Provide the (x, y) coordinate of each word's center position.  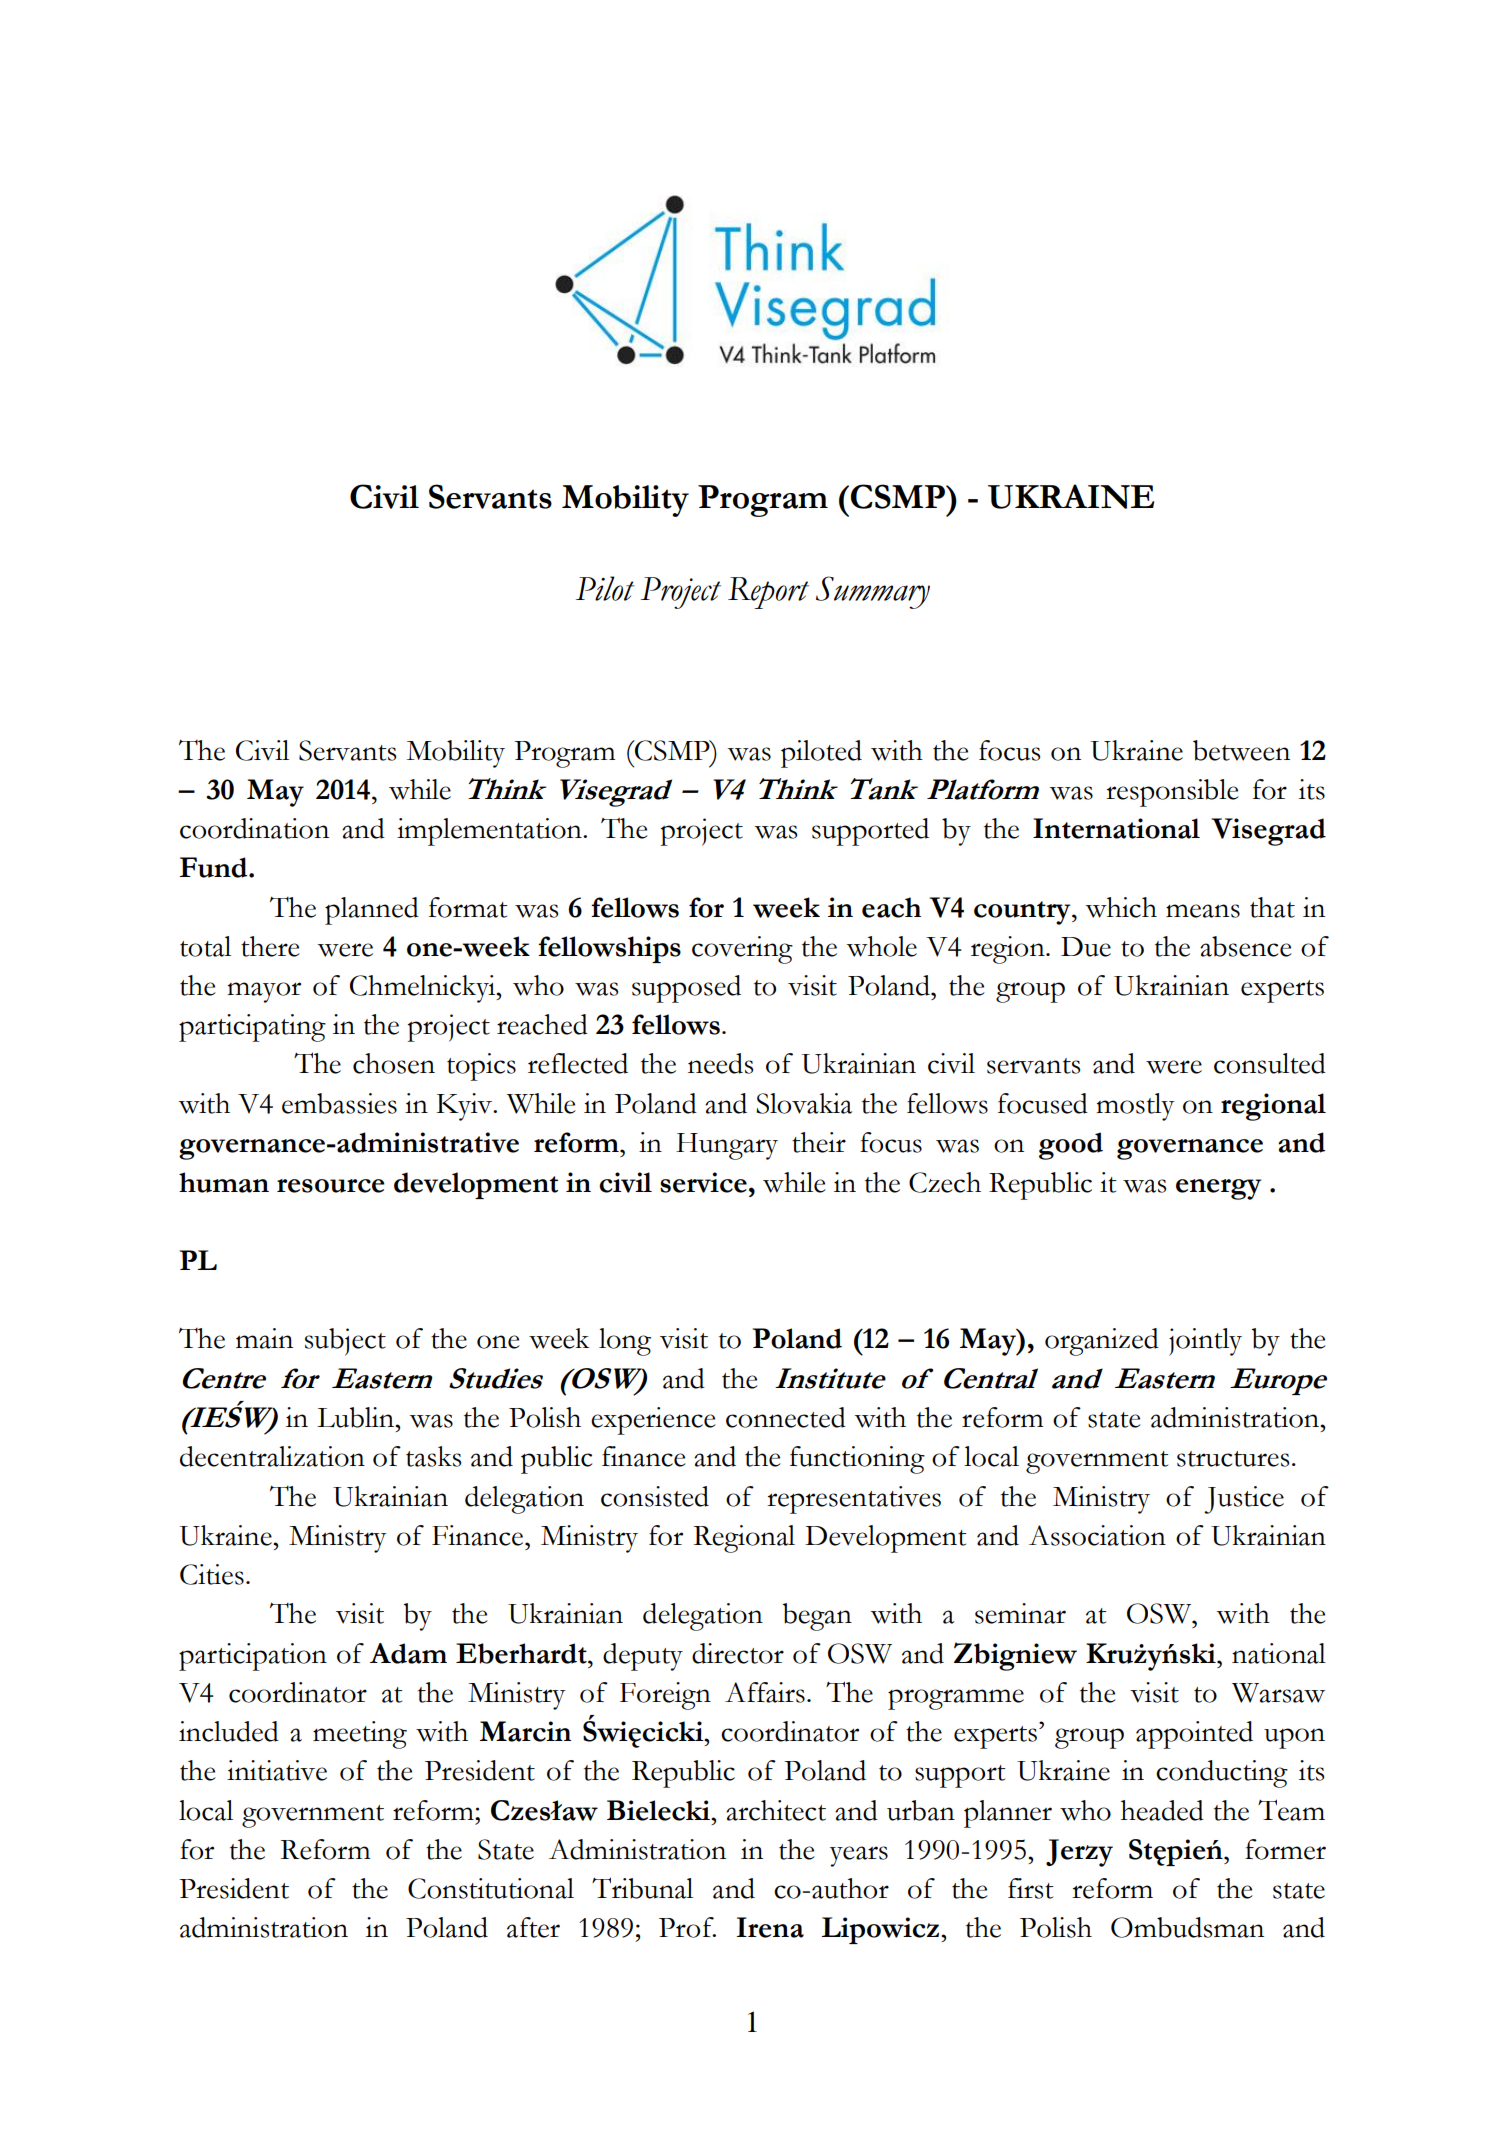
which (1121, 907)
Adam (408, 1653)
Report (768, 593)
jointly (1205, 1342)
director (738, 1653)
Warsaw (1278, 1693)
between (1241, 750)
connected (786, 1417)
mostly (1135, 1107)
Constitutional (491, 1888)
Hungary (727, 1146)
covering (742, 950)
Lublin (357, 1417)
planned (372, 911)
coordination (254, 828)
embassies (339, 1103)
